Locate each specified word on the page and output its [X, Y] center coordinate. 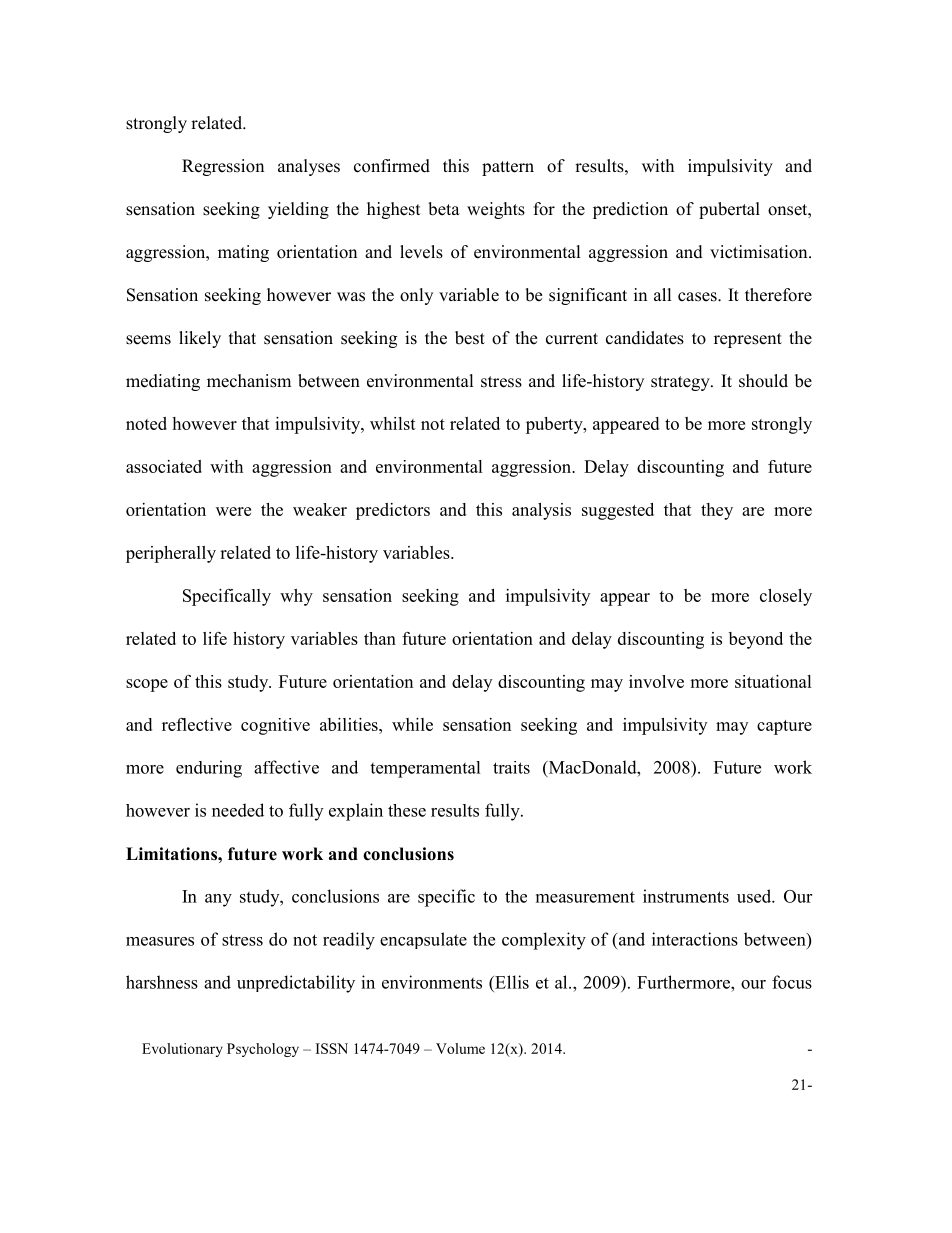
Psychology [263, 1050]
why [296, 597]
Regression [223, 167]
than [380, 638]
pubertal [729, 210]
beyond [756, 640]
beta [444, 209]
